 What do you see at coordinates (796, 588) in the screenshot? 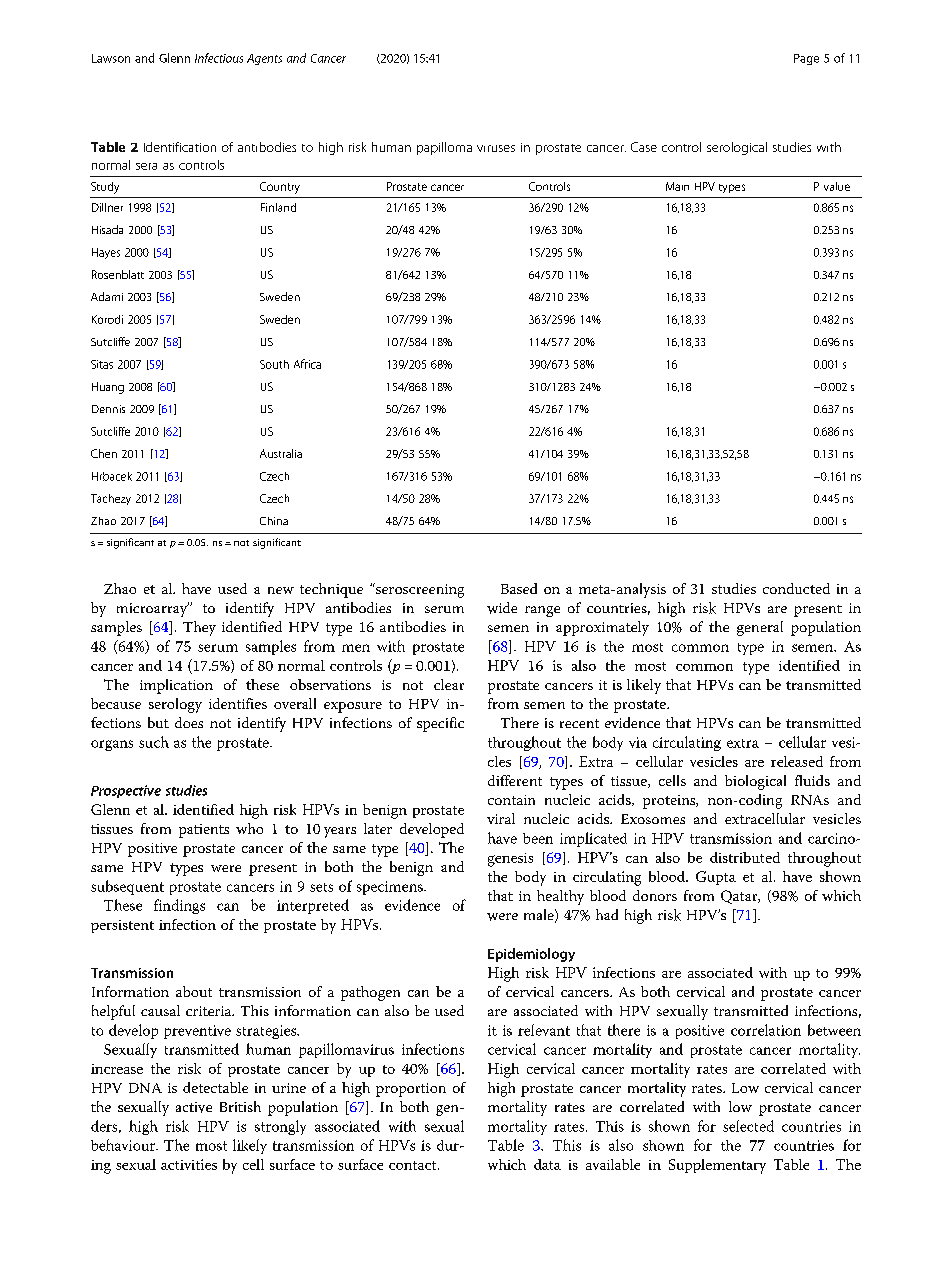
I see `conducted` at bounding box center [796, 588].
